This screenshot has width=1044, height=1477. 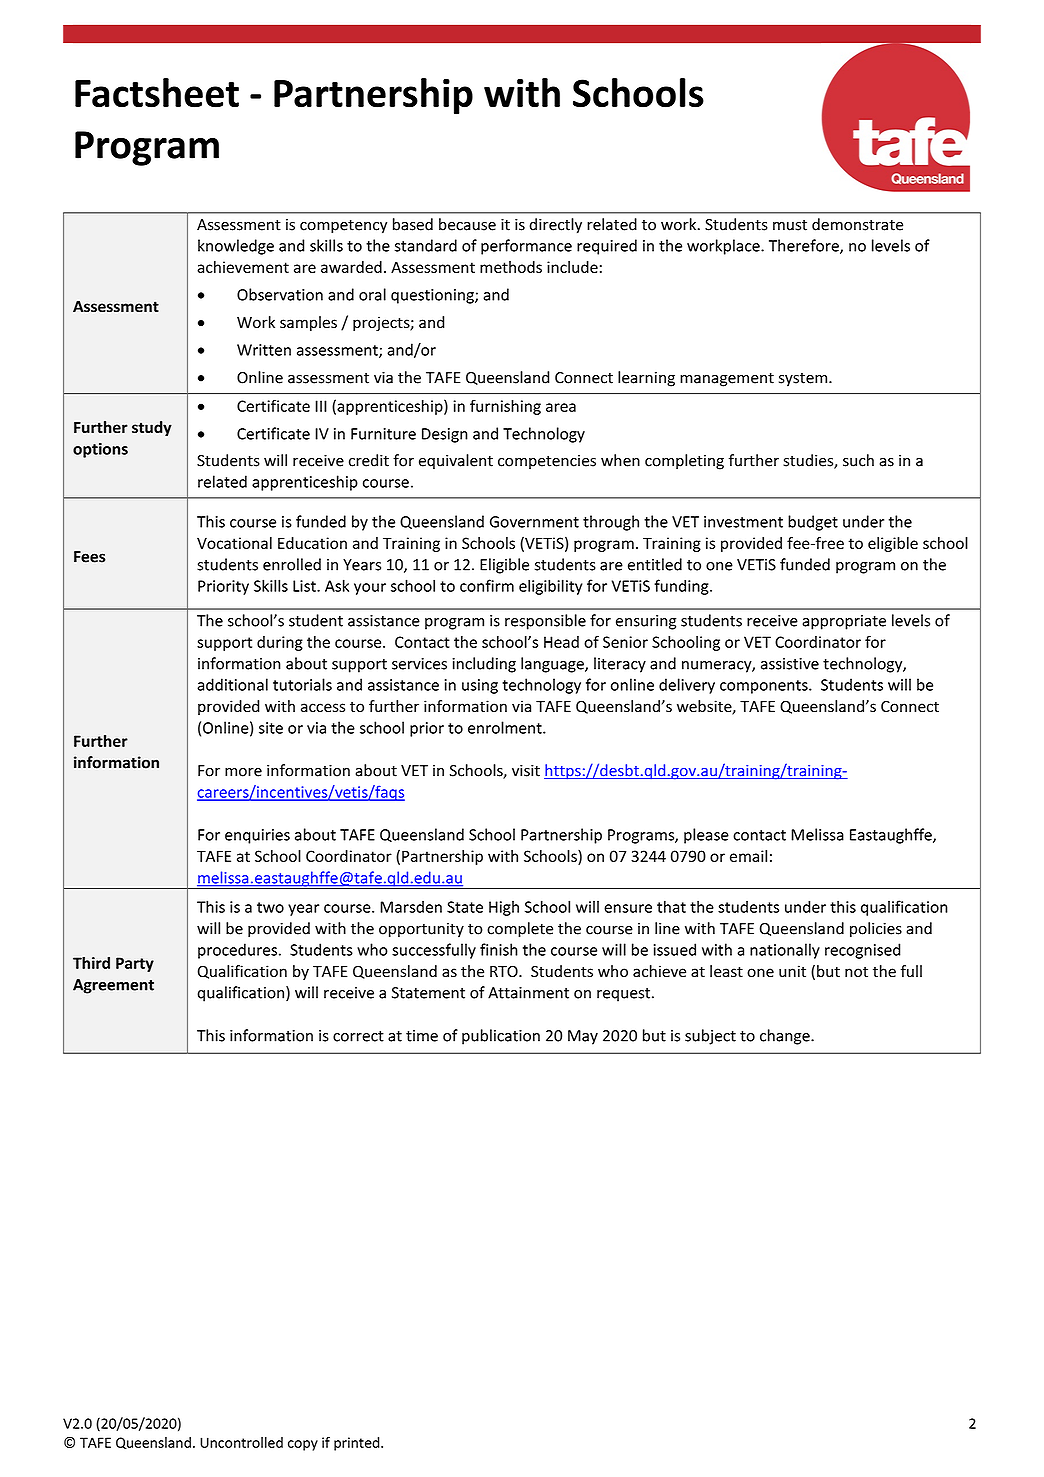 What do you see at coordinates (805, 246) in the screenshot?
I see `Therefore` at bounding box center [805, 246].
